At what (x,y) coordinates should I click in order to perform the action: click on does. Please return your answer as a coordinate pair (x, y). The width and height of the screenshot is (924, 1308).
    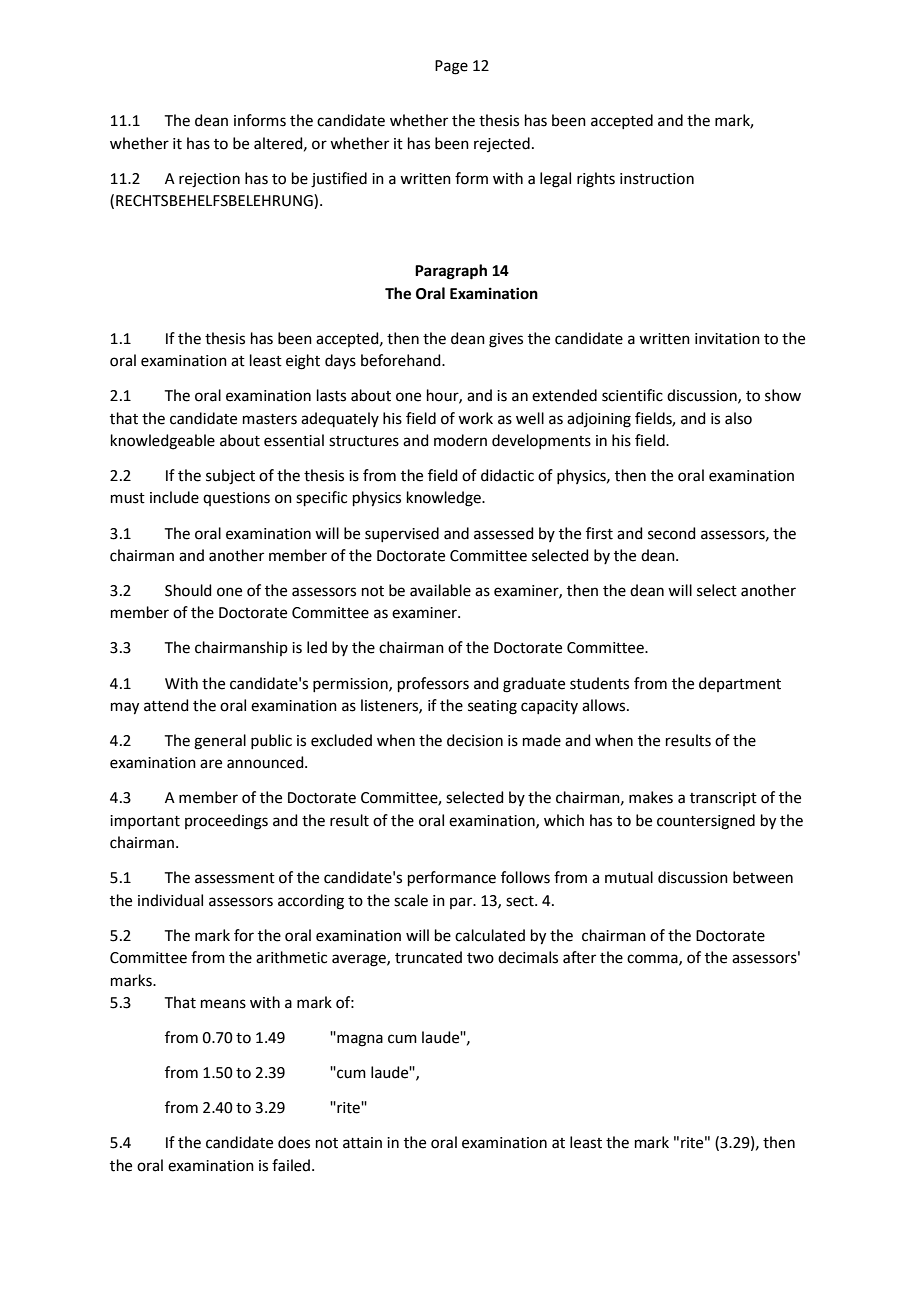
    Looking at the image, I should click on (294, 1142).
